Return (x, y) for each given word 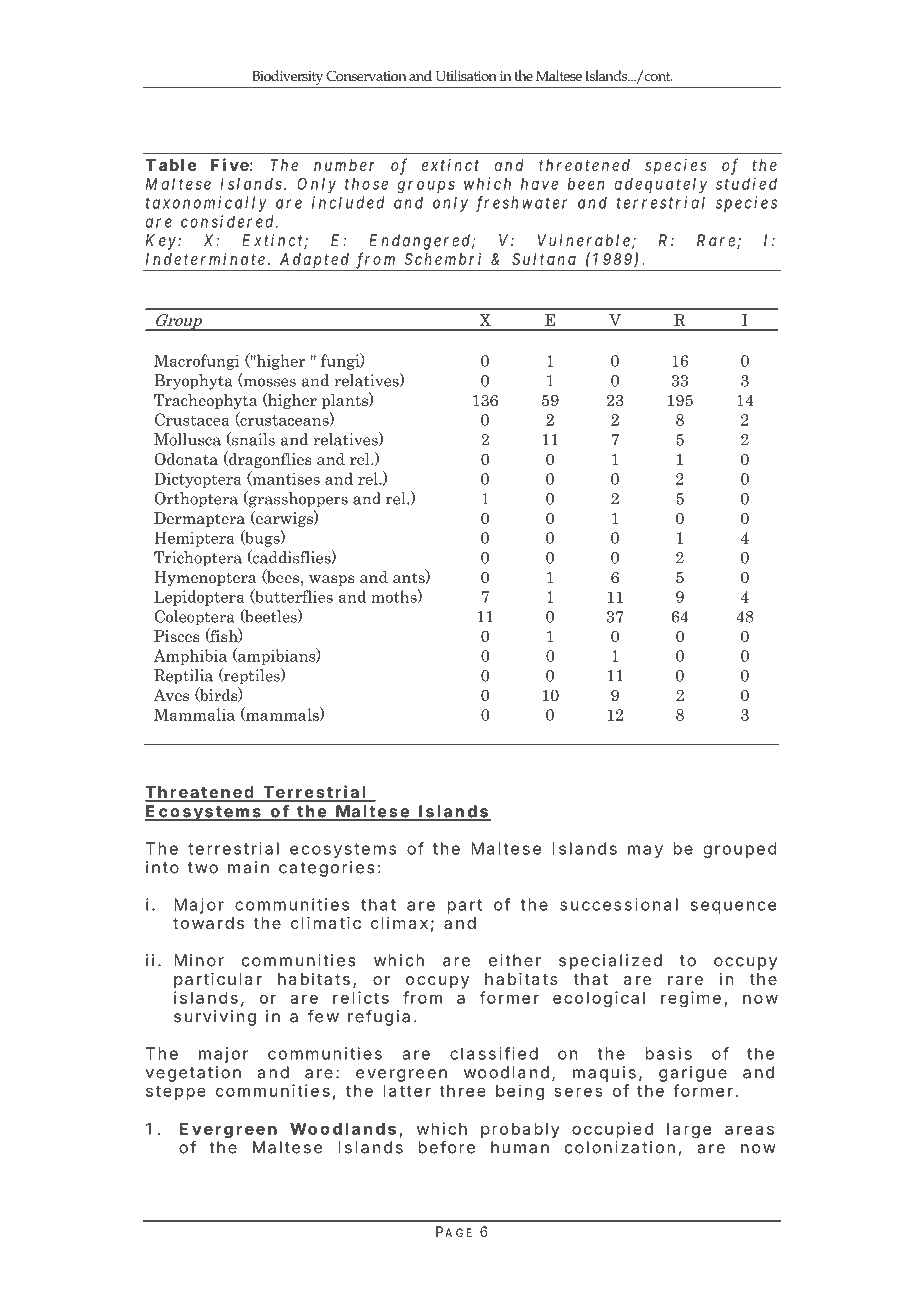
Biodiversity (287, 79)
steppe (176, 1092)
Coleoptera (195, 618)
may (645, 851)
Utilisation (466, 75)
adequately (660, 185)
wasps (332, 580)
